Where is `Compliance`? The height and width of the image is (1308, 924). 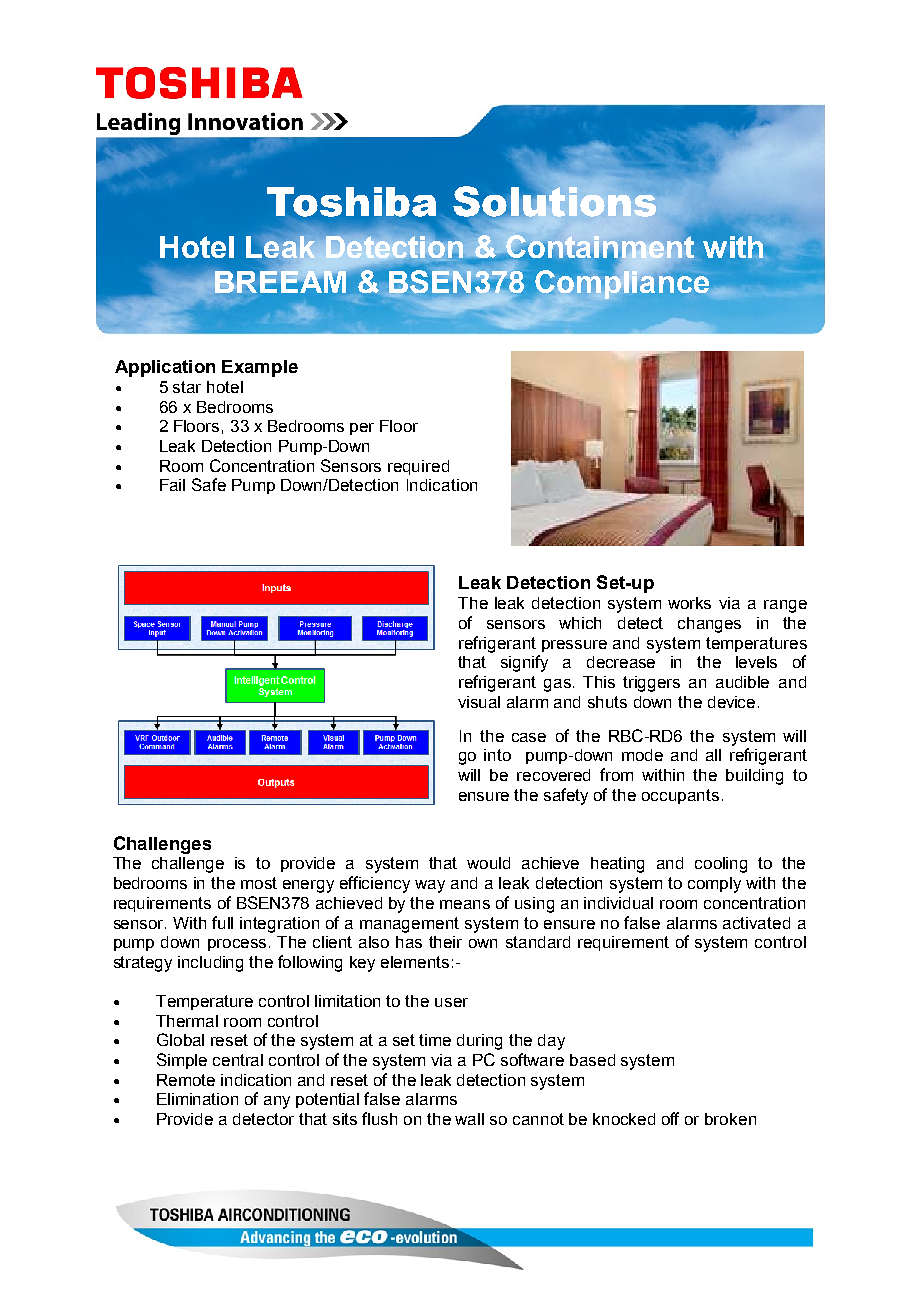 Compliance is located at coordinates (622, 285).
